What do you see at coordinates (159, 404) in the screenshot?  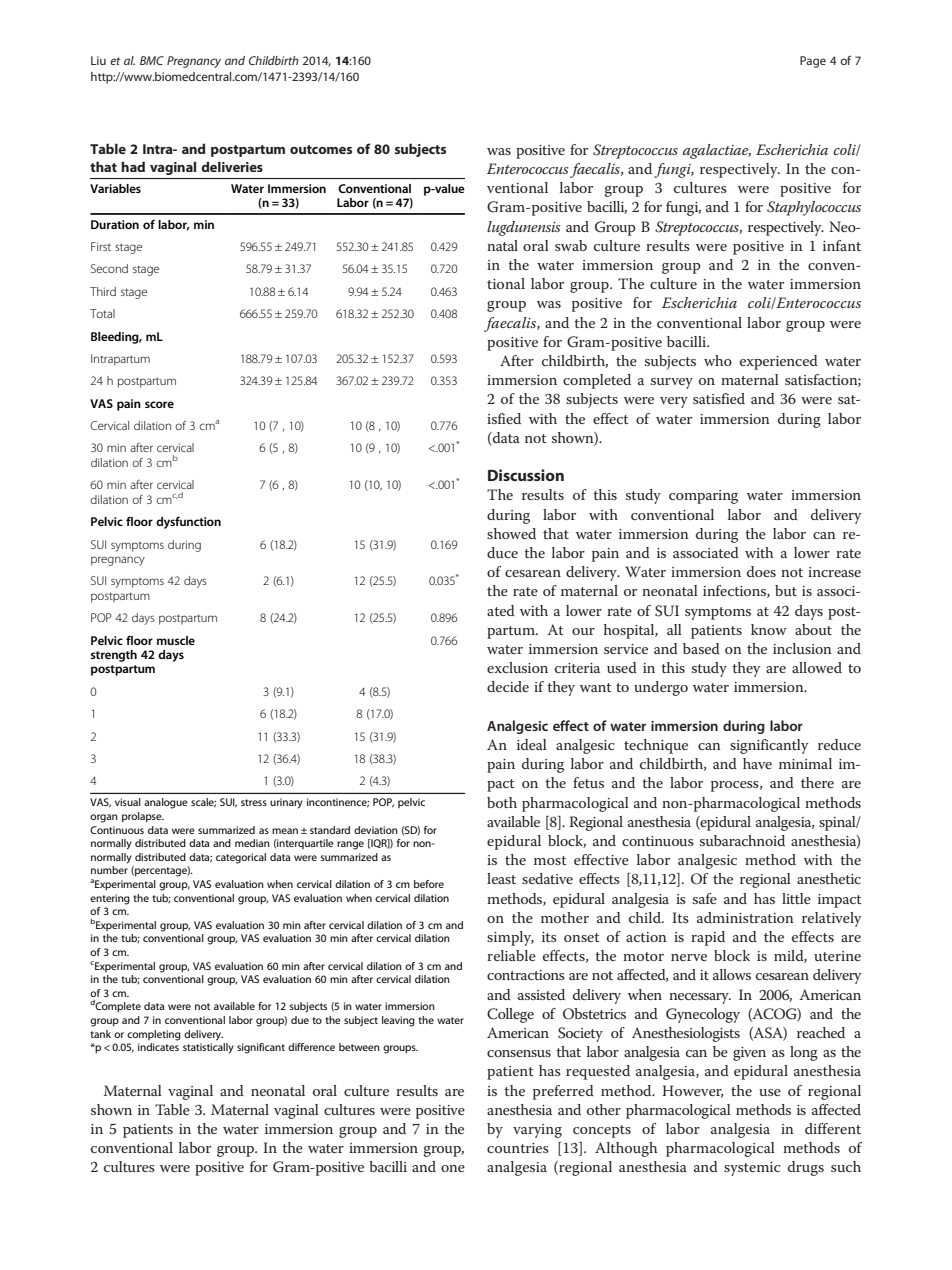 I see `score` at bounding box center [159, 404].
